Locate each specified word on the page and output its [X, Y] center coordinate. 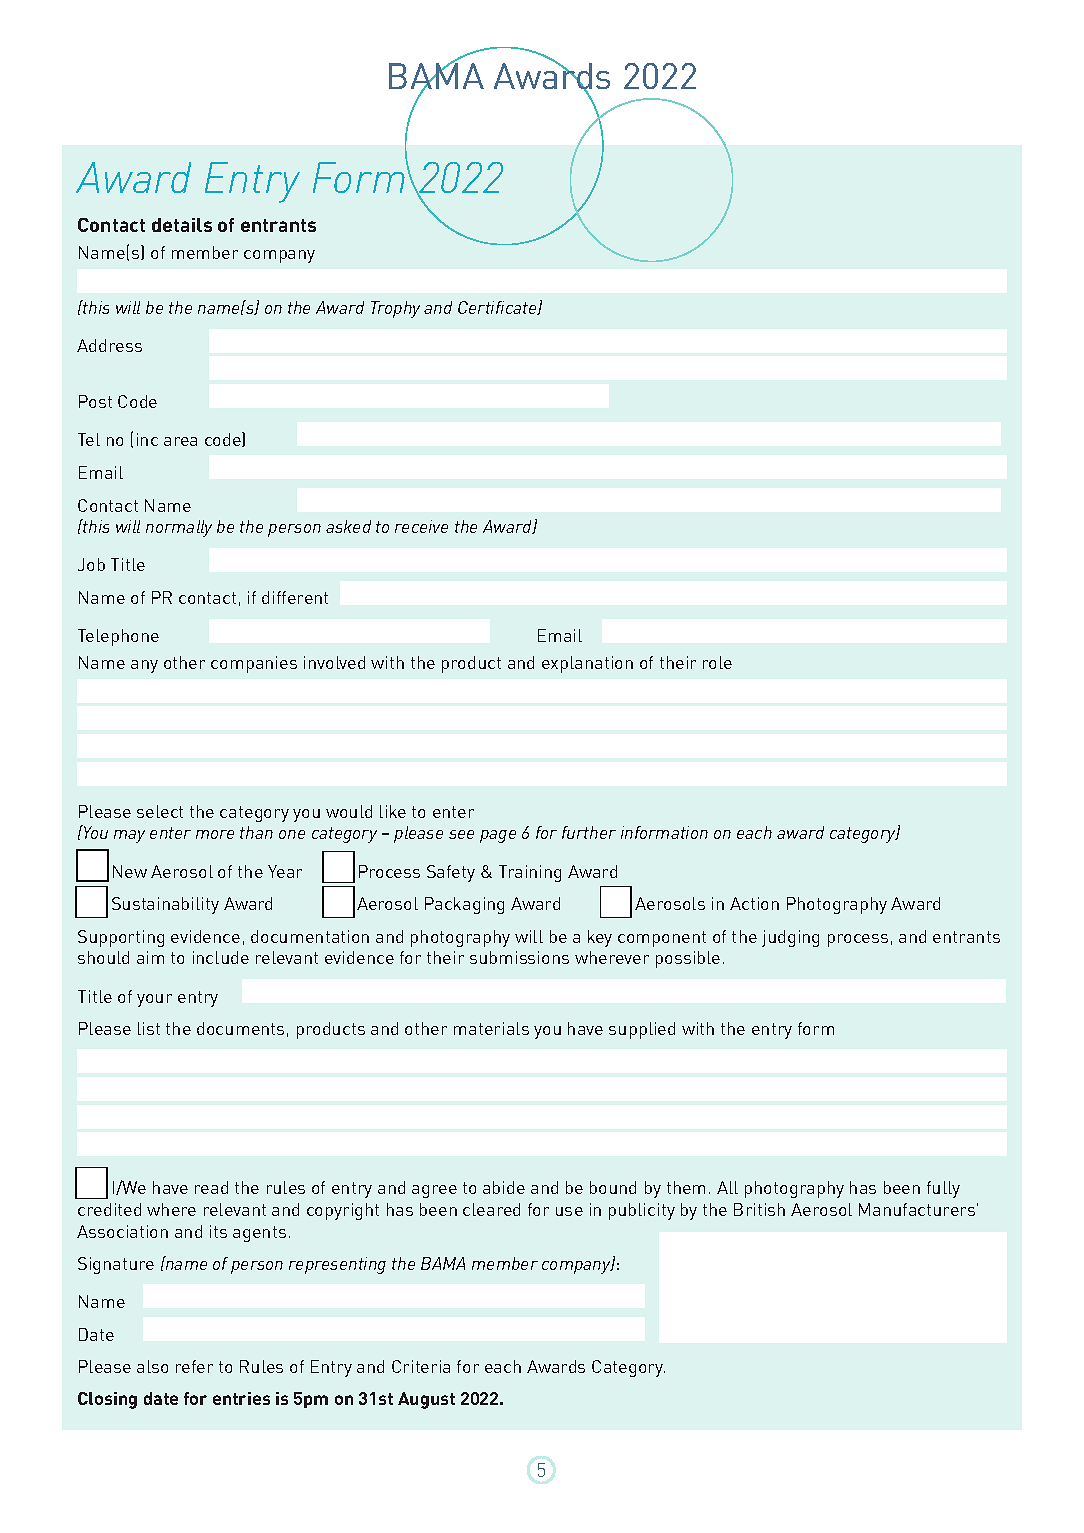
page [498, 836]
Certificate [498, 308]
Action [754, 903]
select [160, 811]
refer [194, 1366]
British [759, 1209]
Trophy [395, 309]
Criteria [421, 1366]
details [182, 225]
